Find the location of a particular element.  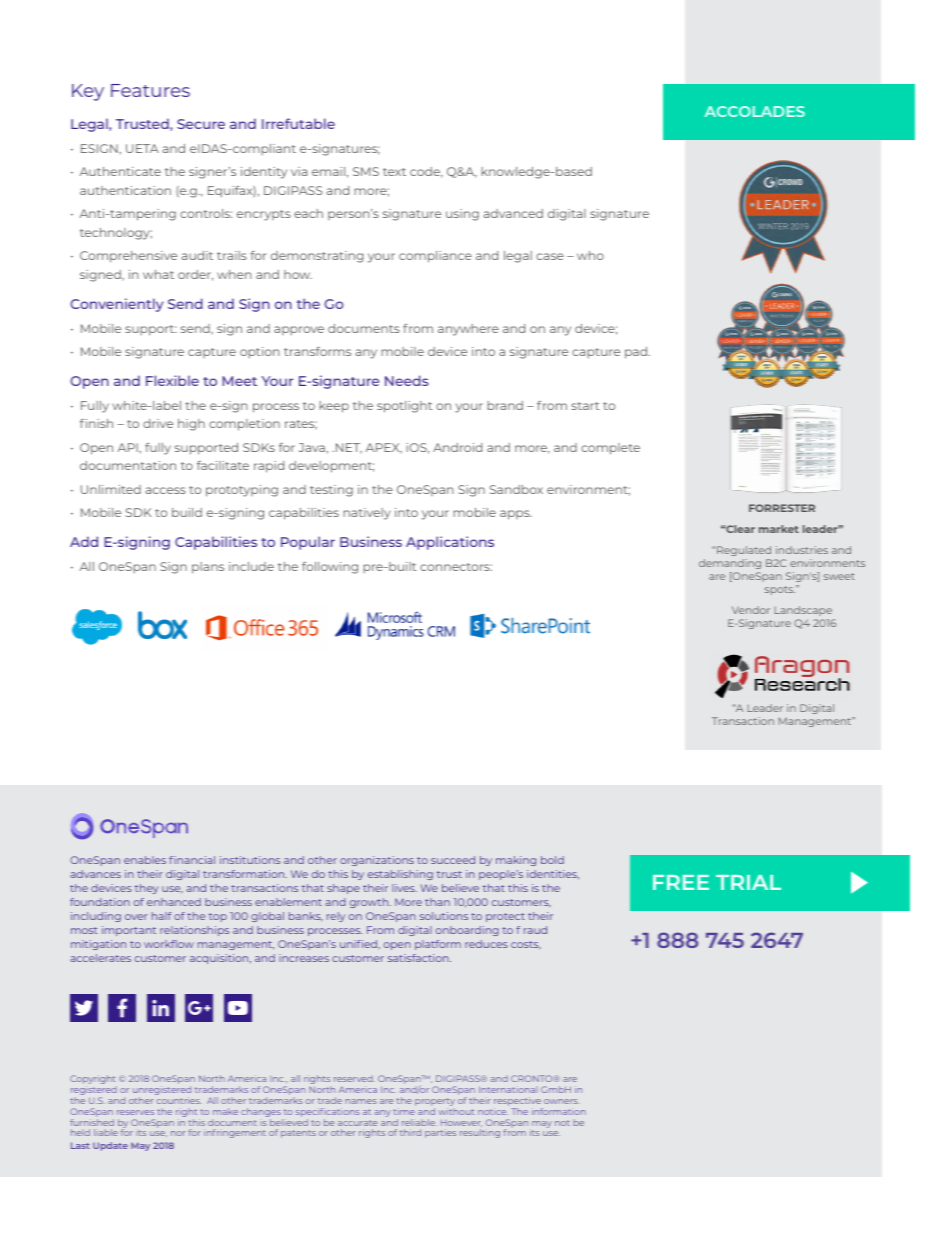

Applications is located at coordinates (450, 543).
